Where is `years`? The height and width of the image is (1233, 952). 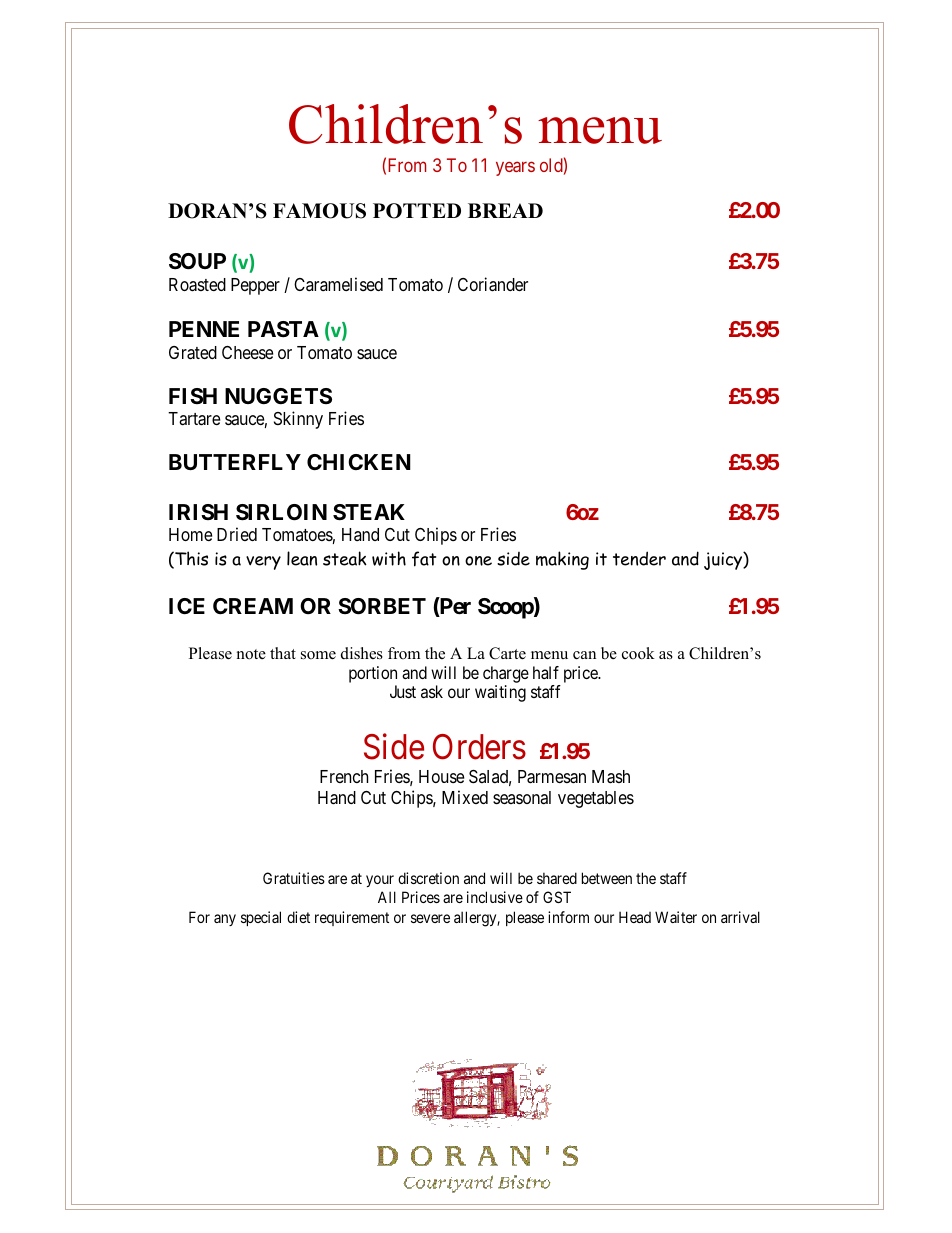 years is located at coordinates (515, 168).
